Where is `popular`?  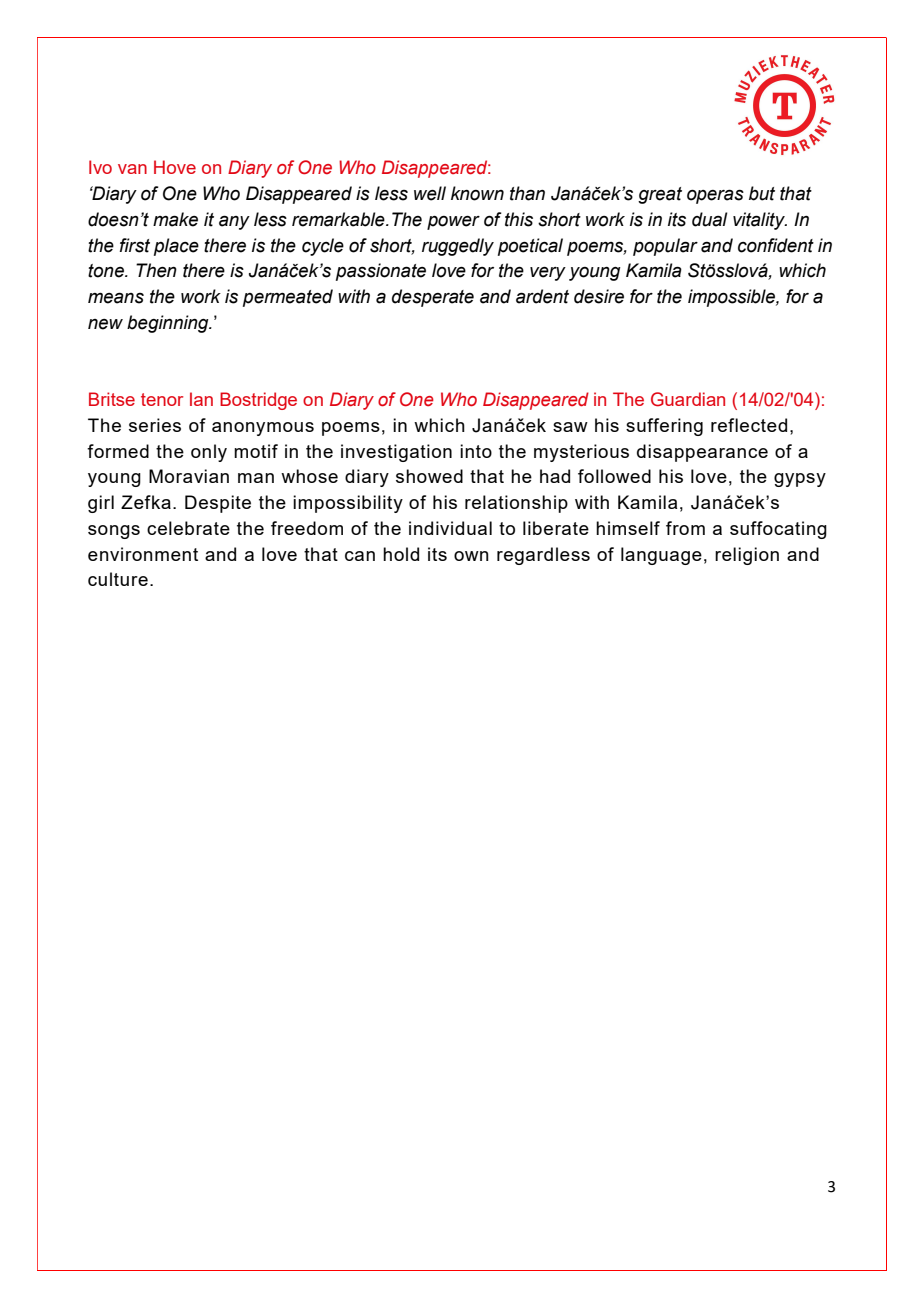
popular is located at coordinates (665, 247).
